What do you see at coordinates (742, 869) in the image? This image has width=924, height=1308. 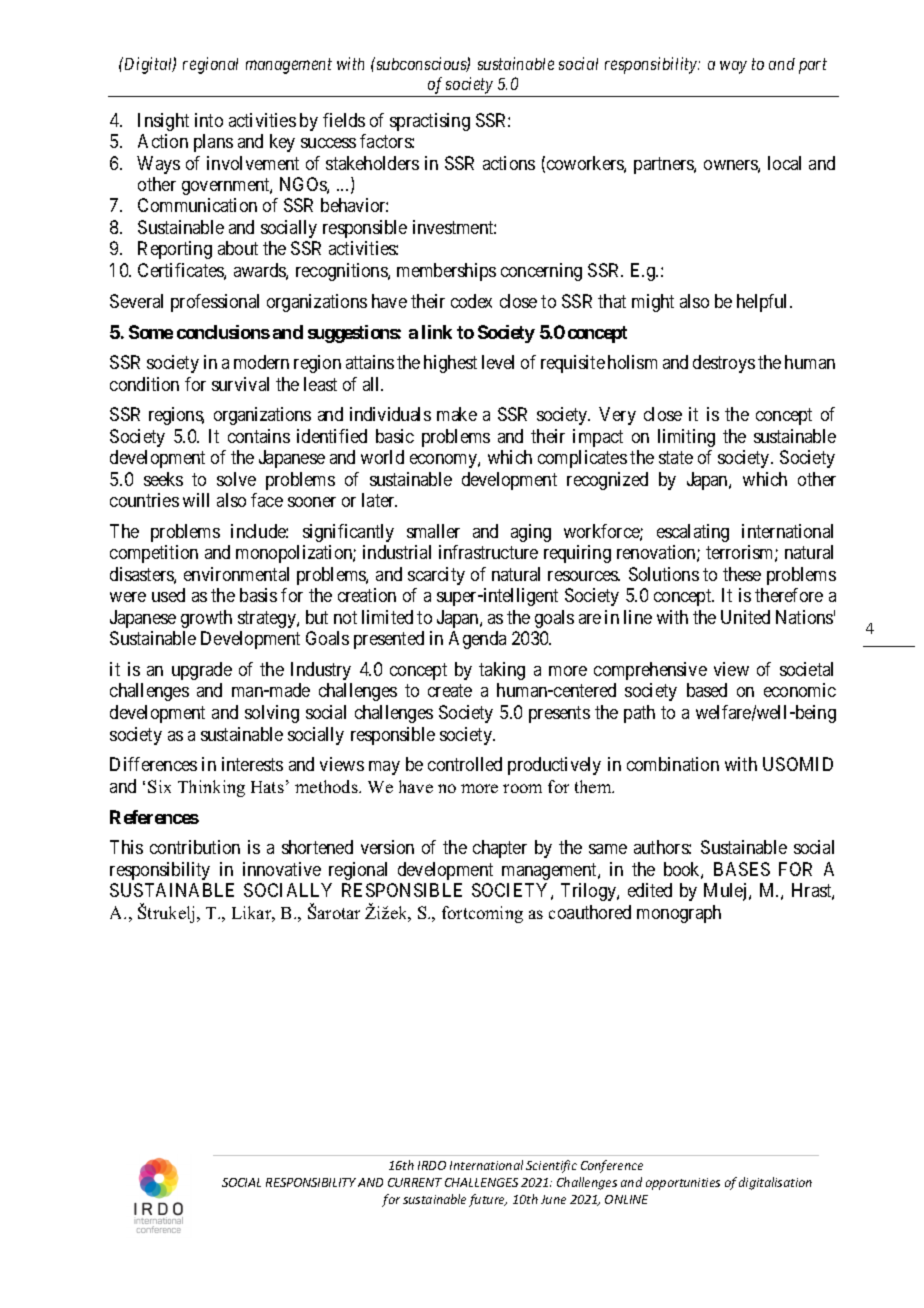 I see `BASES` at bounding box center [742, 869].
